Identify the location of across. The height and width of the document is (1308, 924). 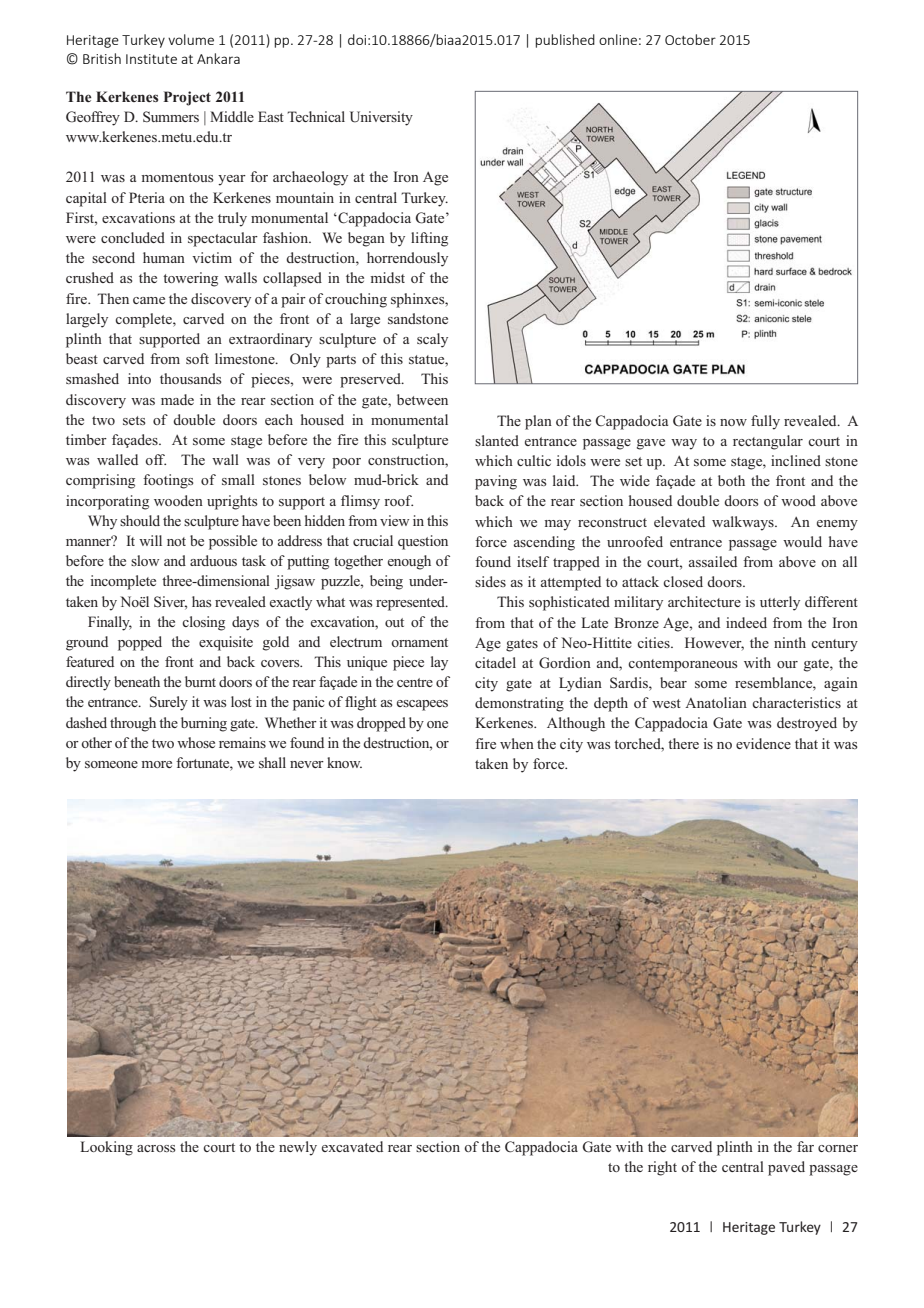
(156, 1148).
